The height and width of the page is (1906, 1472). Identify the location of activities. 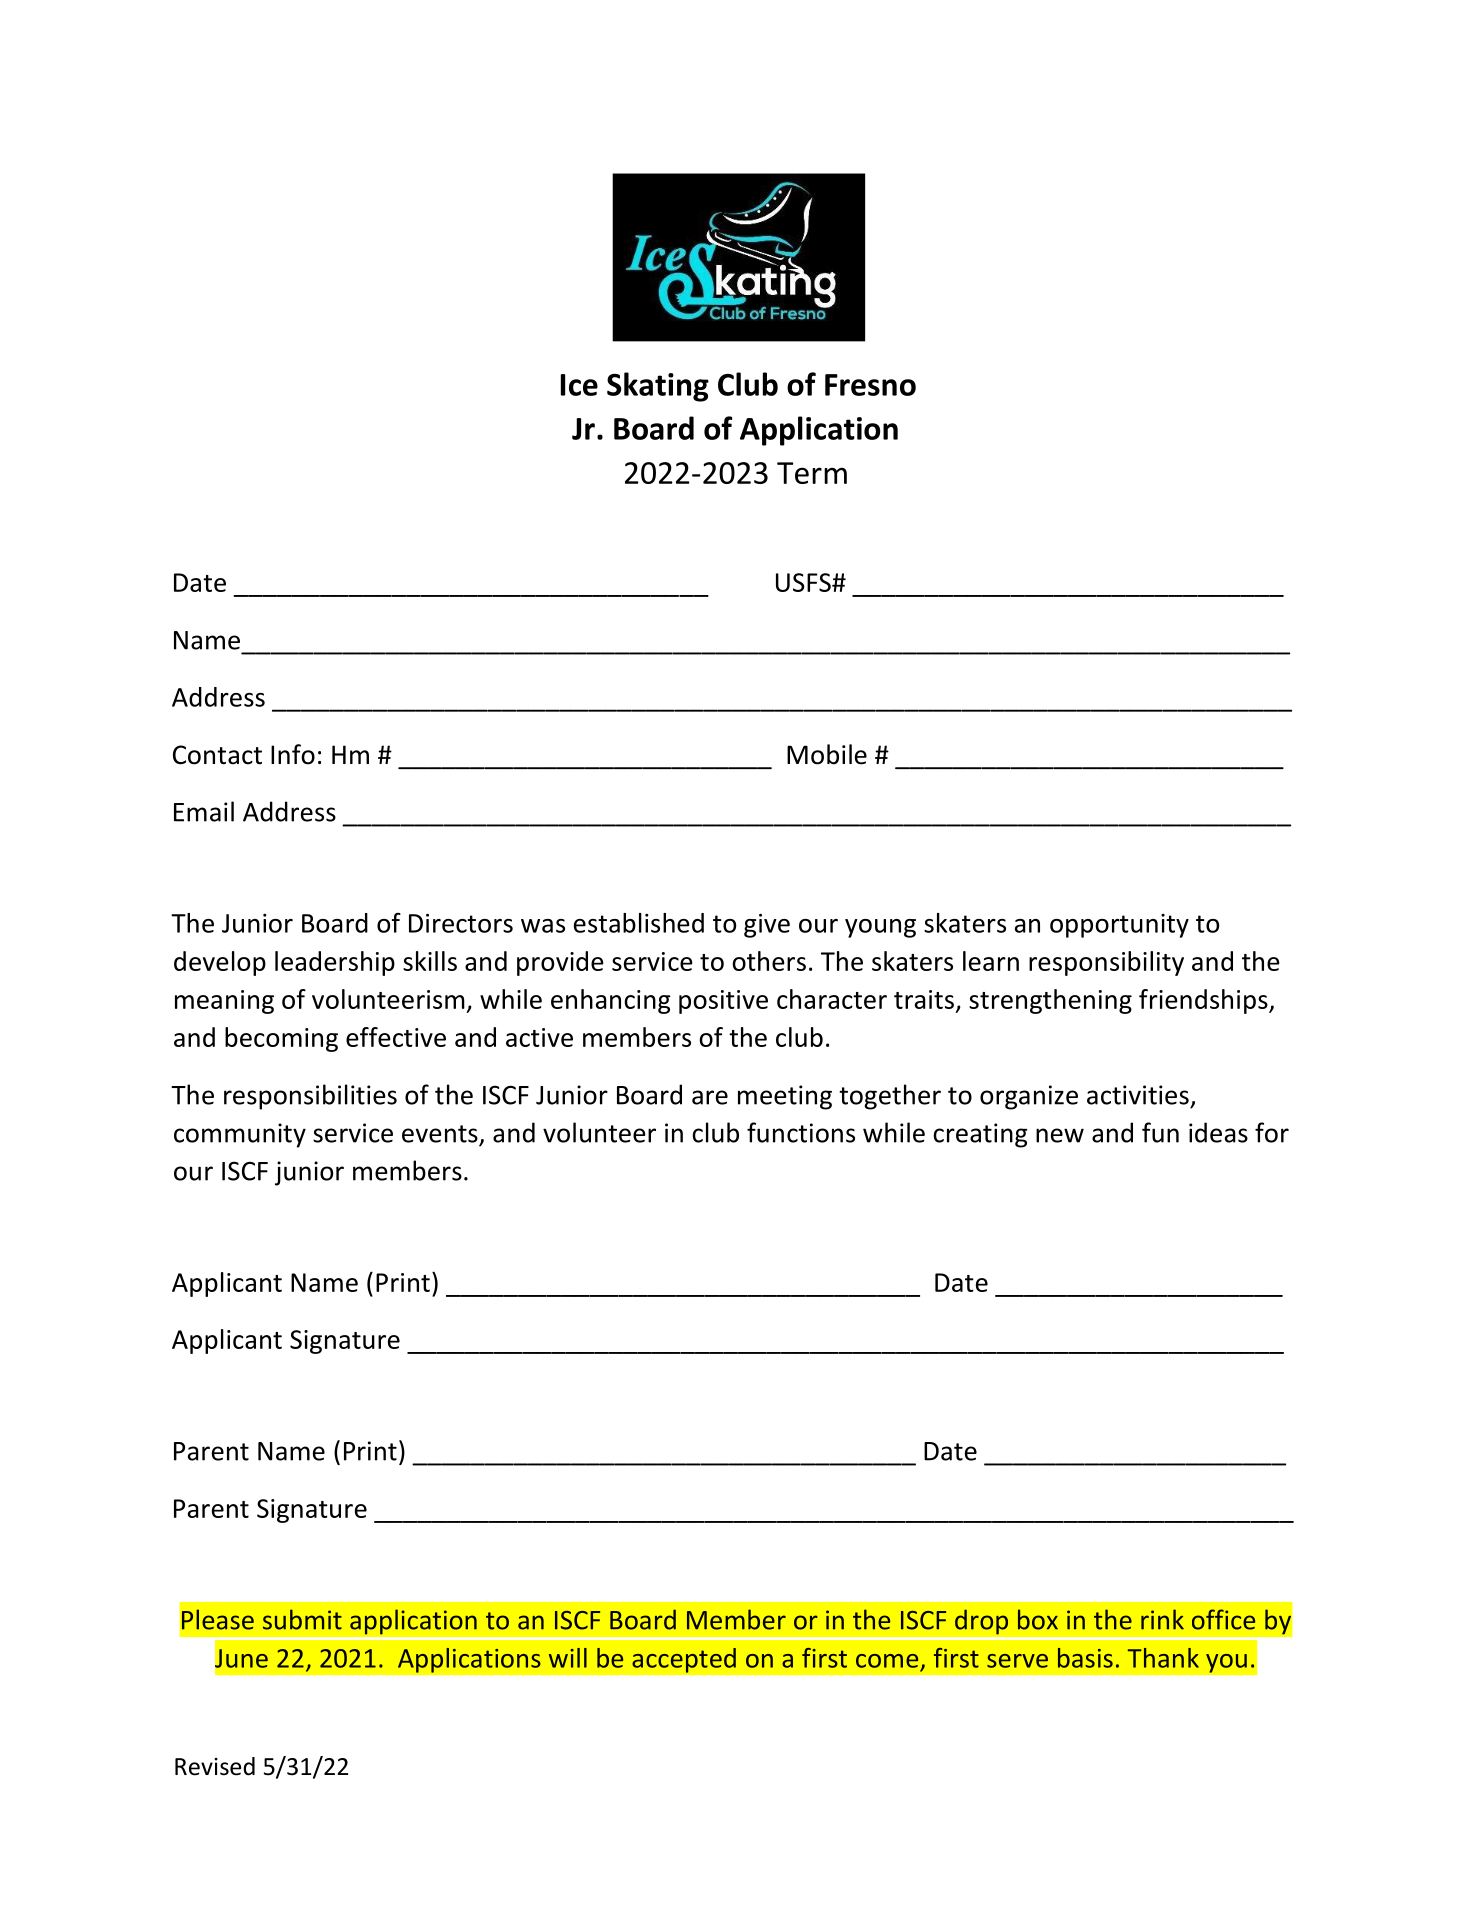
(1138, 1095).
